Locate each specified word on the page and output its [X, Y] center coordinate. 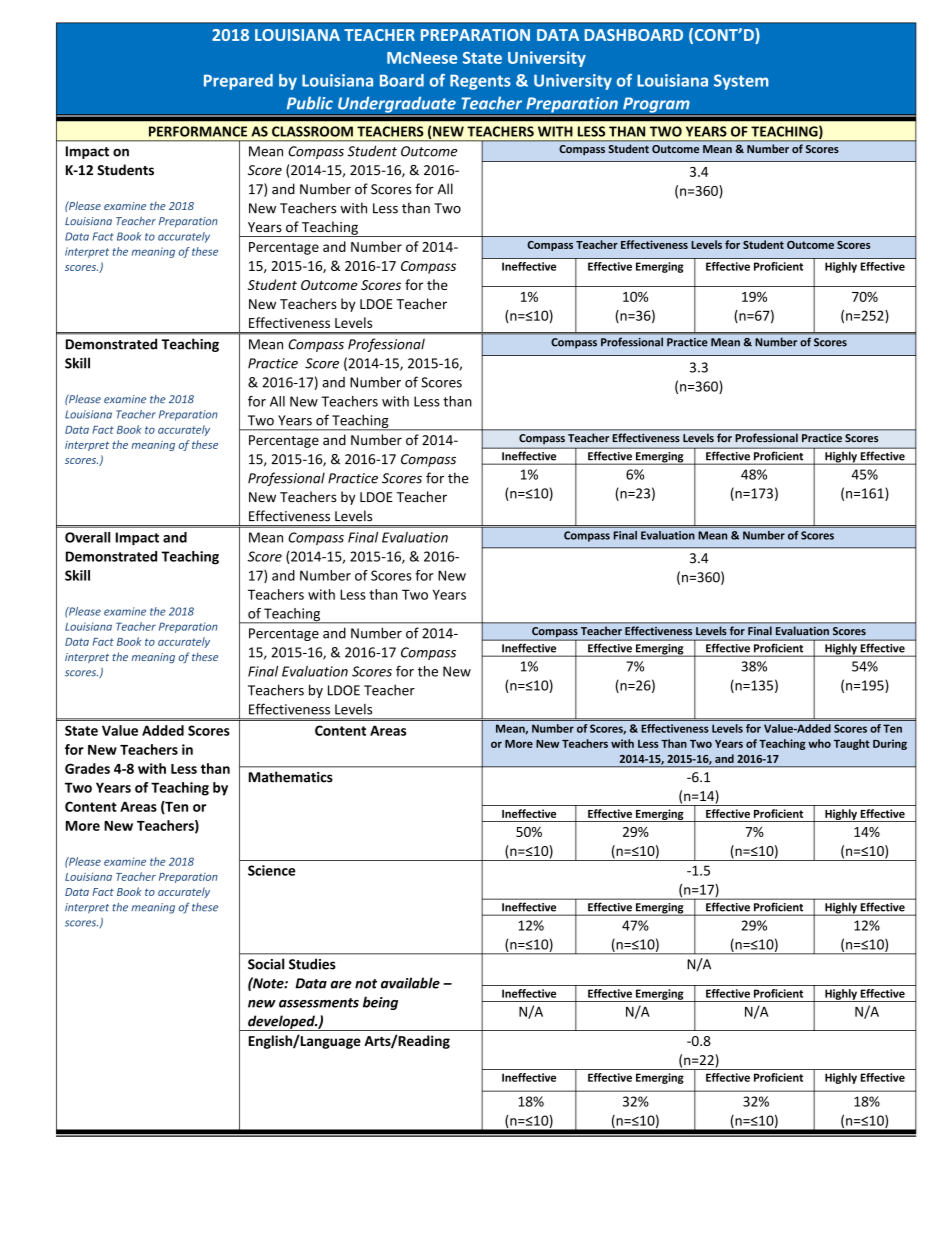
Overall [87, 537]
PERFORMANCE [198, 131]
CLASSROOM [312, 131]
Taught [852, 744]
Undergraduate [397, 106]
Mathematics [290, 777]
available [410, 983]
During [890, 744]
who [819, 743]
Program [656, 106]
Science [271, 870]
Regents [480, 82]
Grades [87, 768]
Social [266, 964]
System [741, 82]
